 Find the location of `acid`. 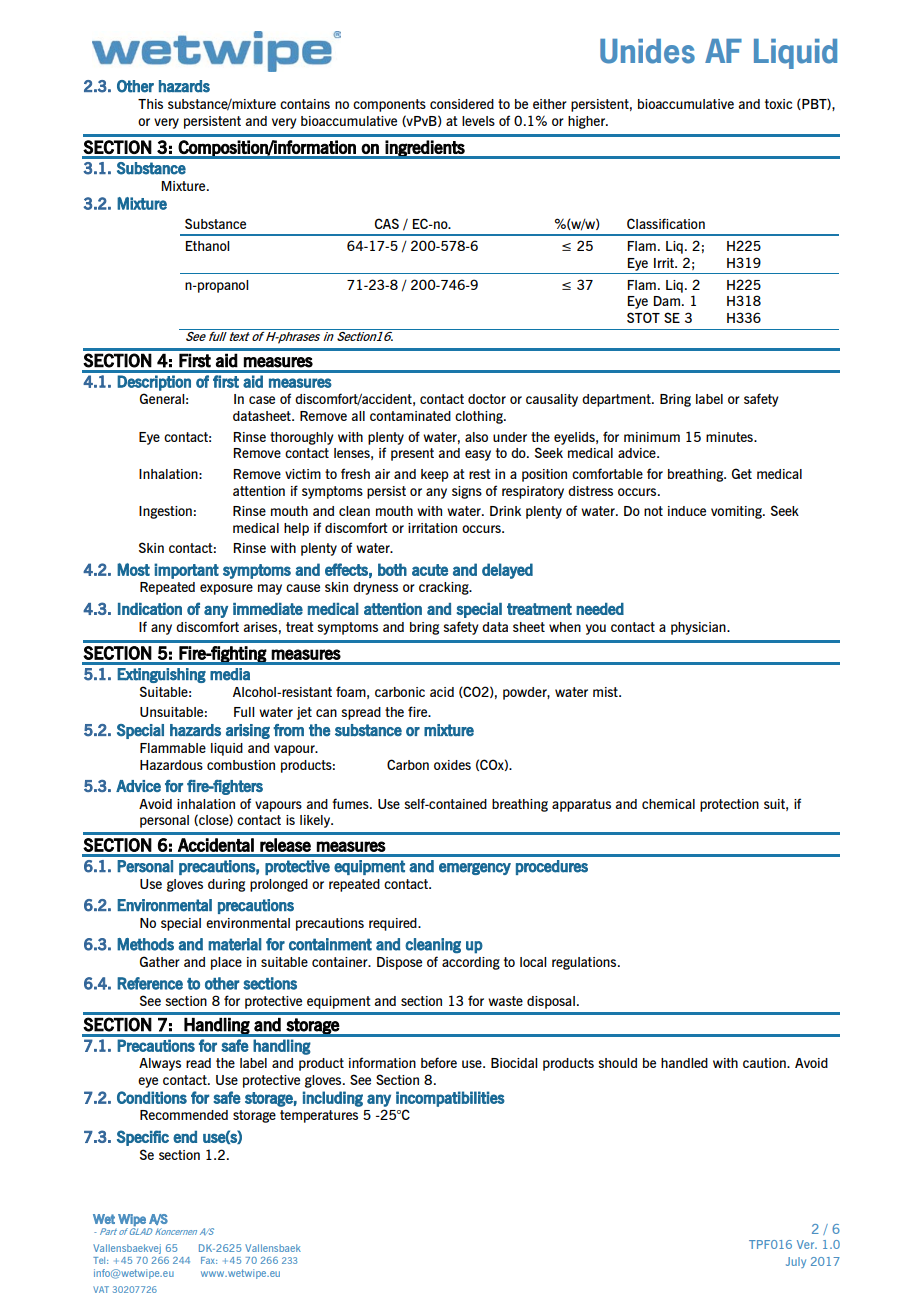

acid is located at coordinates (442, 692).
